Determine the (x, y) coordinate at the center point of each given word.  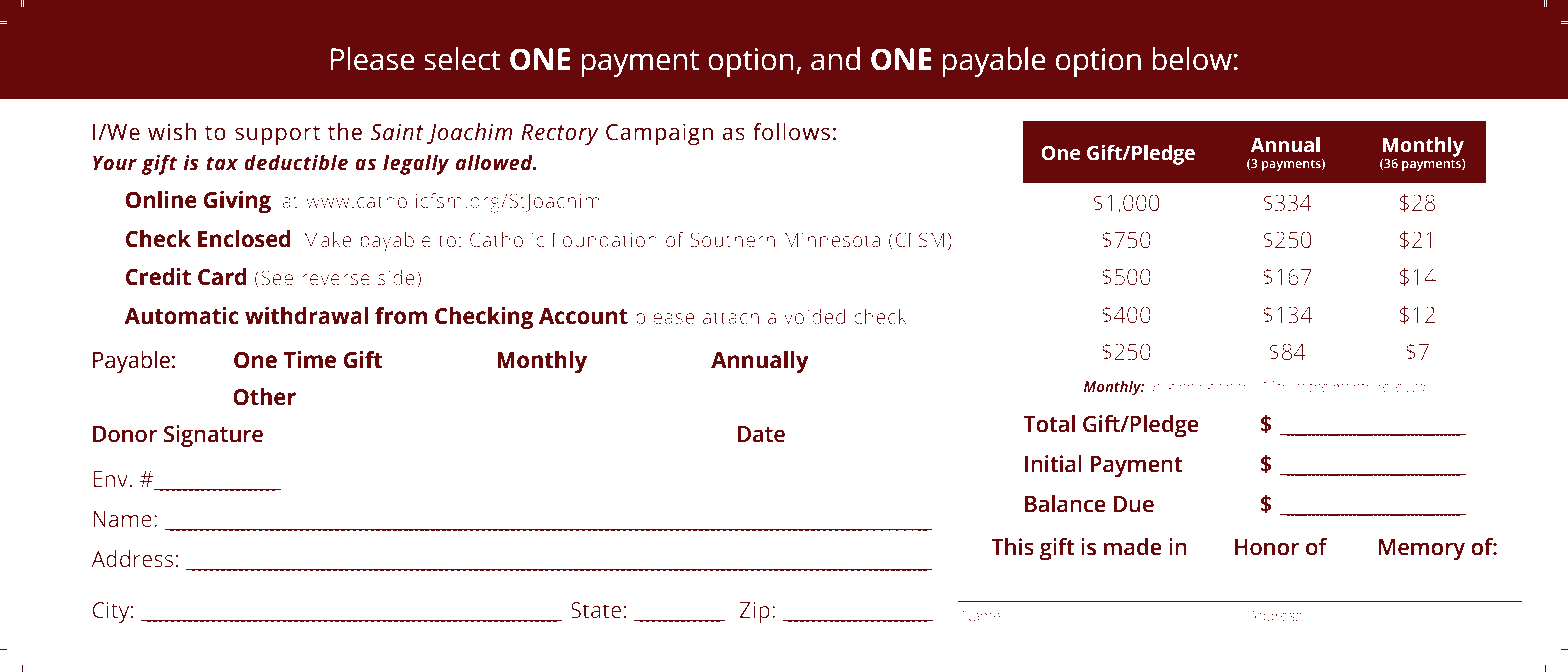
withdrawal (306, 316)
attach (731, 317)
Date (761, 434)
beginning (1183, 388)
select (462, 59)
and (835, 59)
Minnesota (832, 240)
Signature (213, 436)
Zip (755, 612)
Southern (733, 240)
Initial (1053, 464)
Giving (237, 202)
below (1192, 59)
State (596, 610)
